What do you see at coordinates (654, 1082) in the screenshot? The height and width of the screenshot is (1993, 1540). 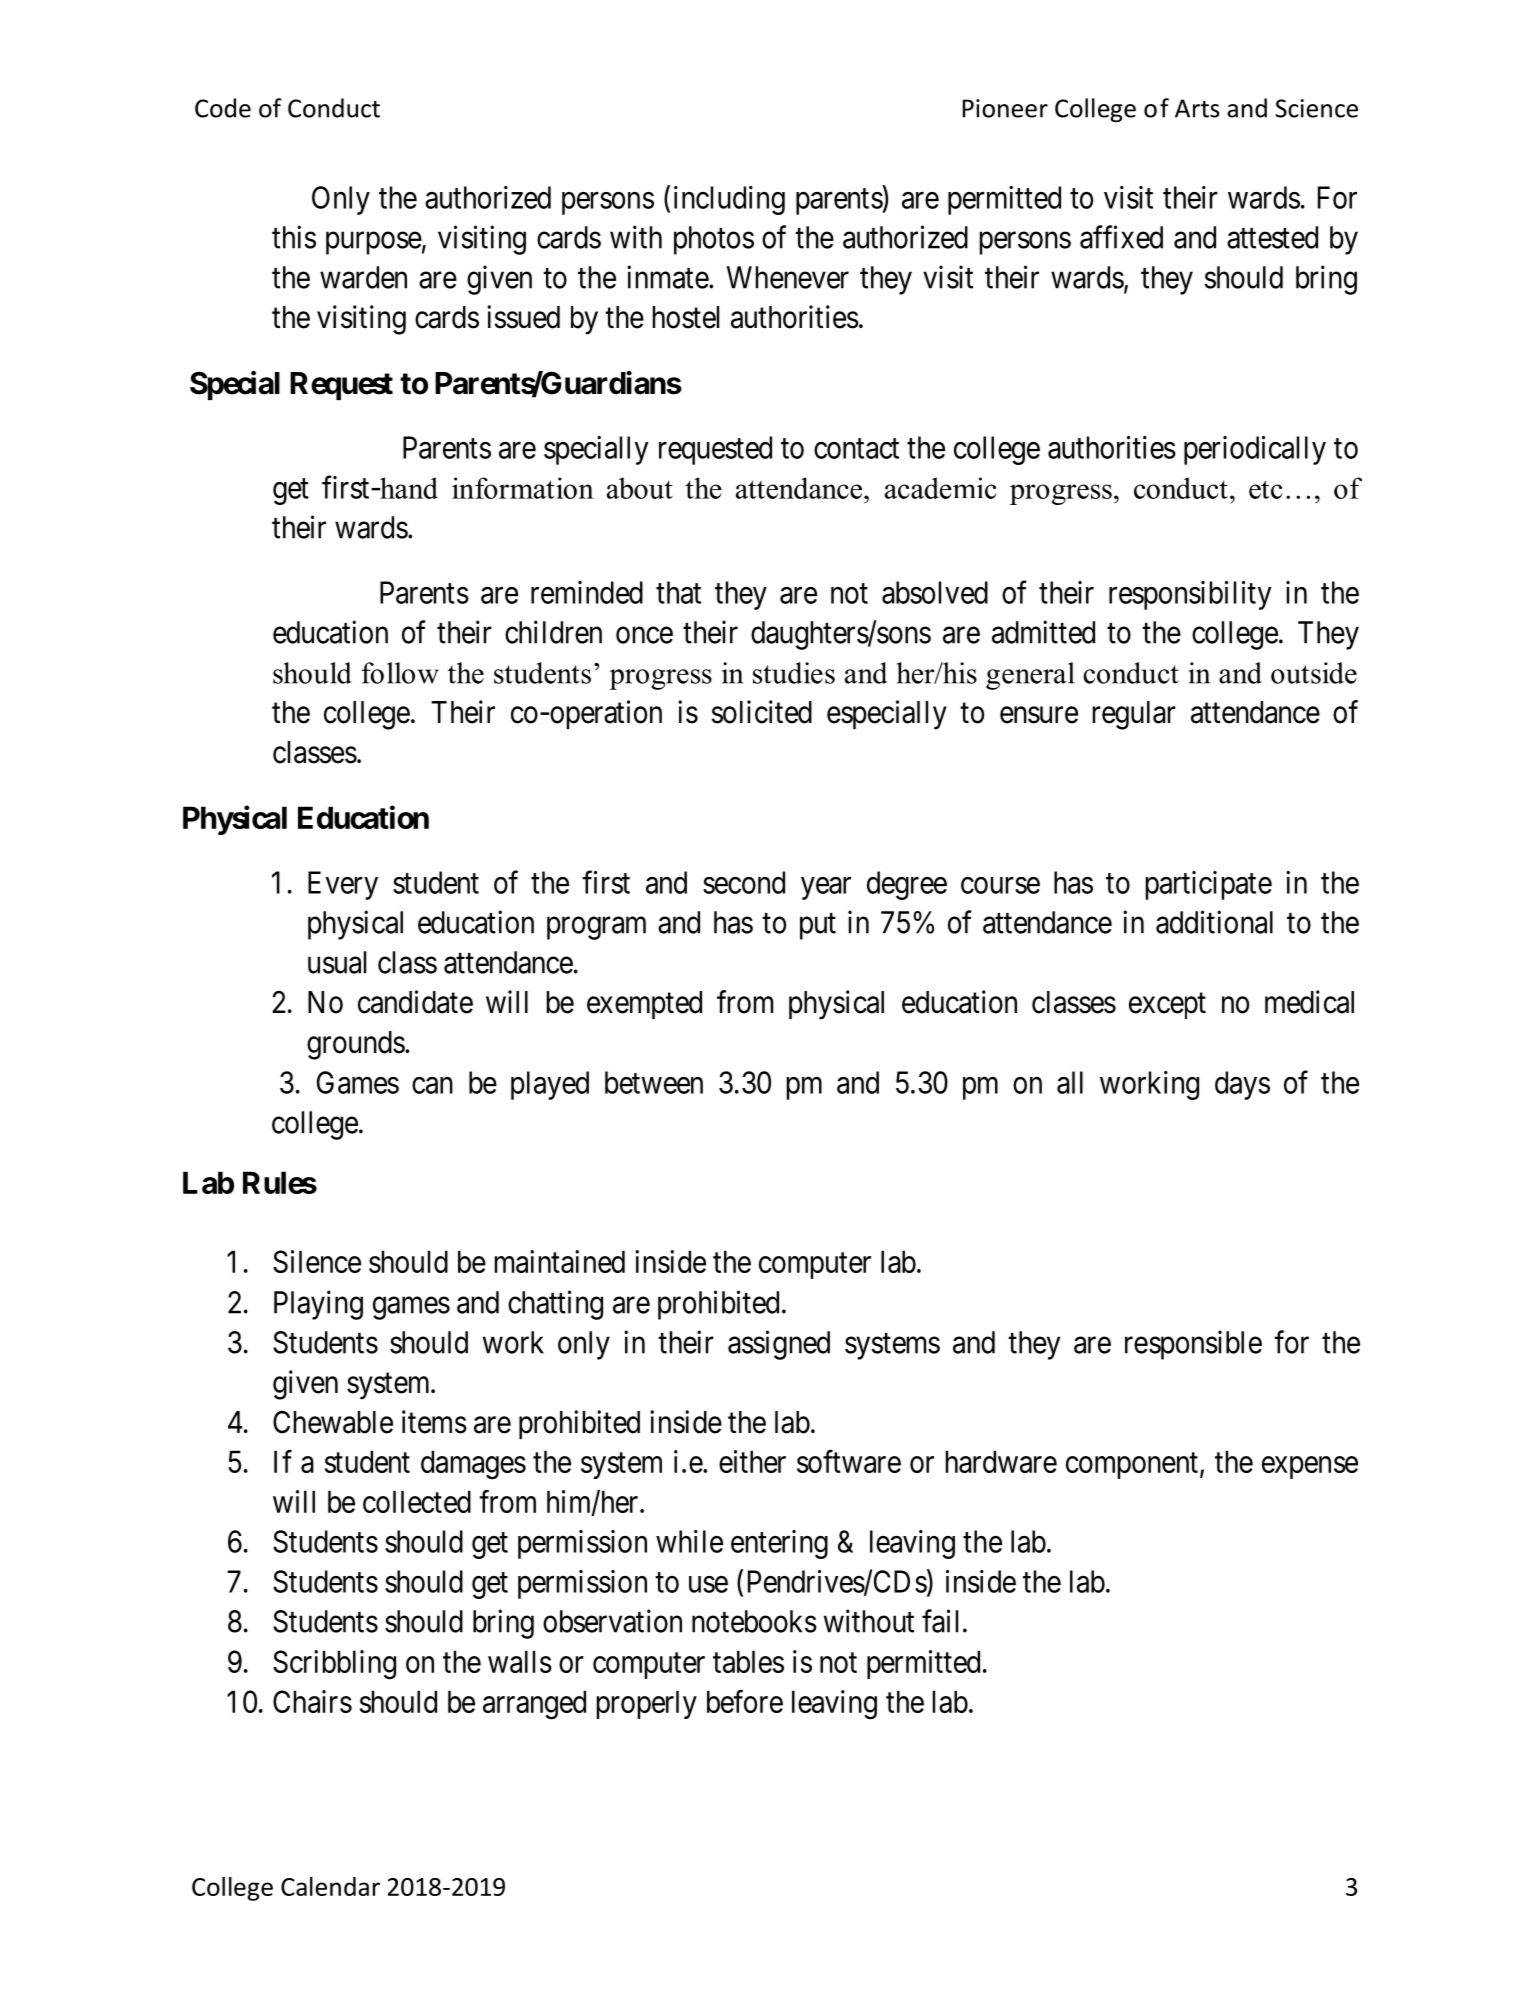 I see `between` at bounding box center [654, 1082].
